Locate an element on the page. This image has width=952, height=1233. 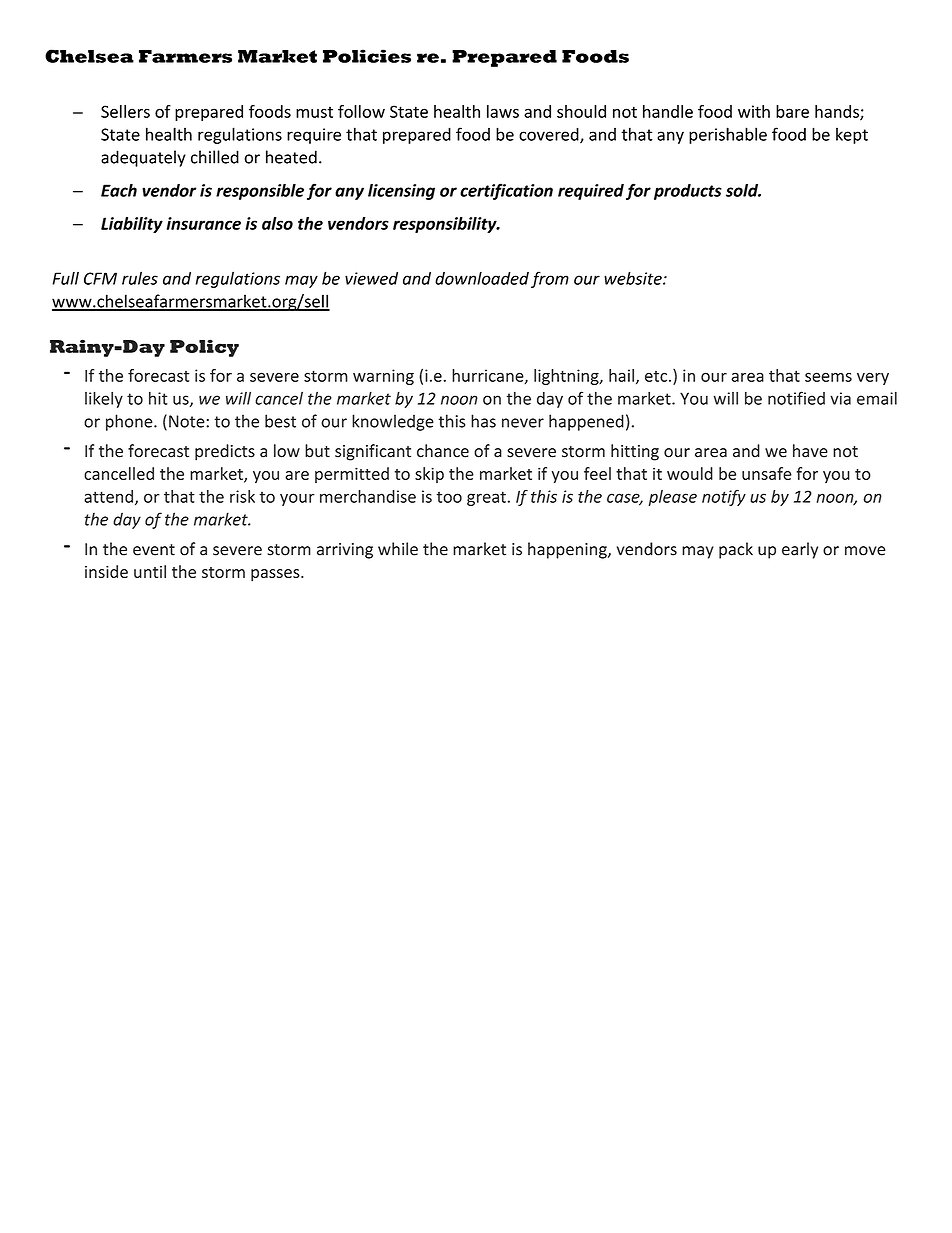
Policy is located at coordinates (204, 348).
